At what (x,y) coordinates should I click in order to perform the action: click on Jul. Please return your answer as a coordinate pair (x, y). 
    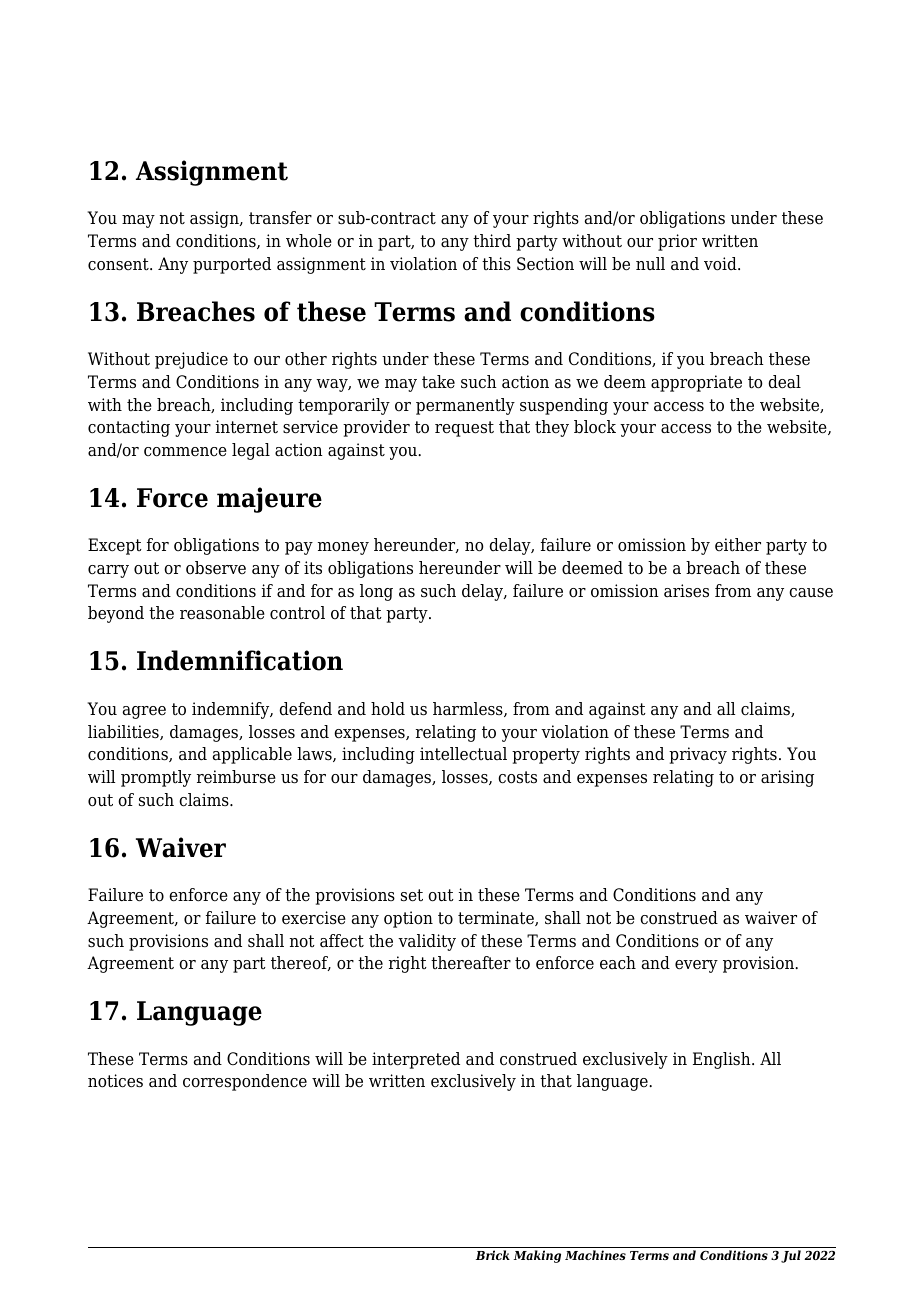
    Looking at the image, I should click on (791, 1256).
